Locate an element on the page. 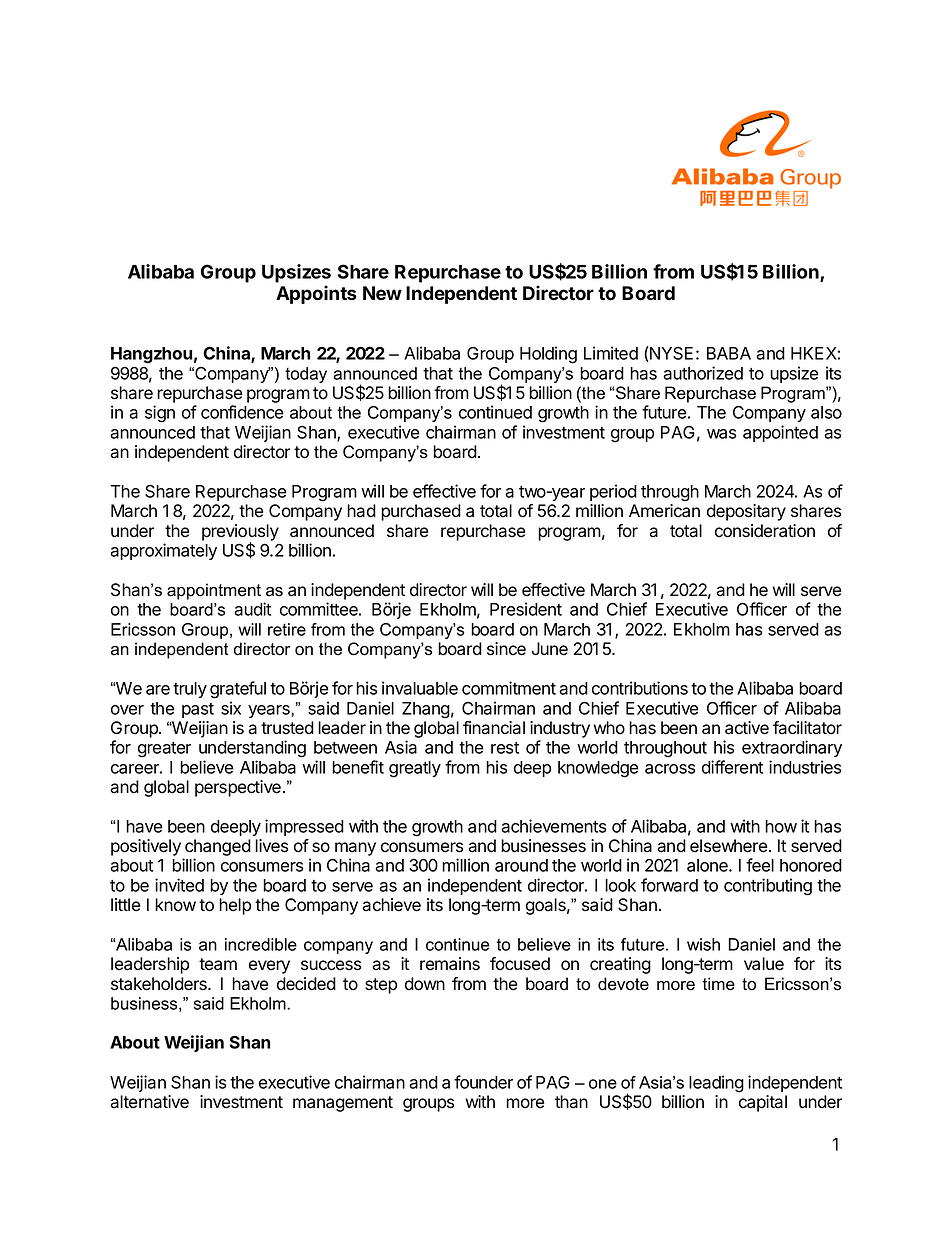 The height and width of the image is (1233, 952). Holding is located at coordinates (548, 355).
